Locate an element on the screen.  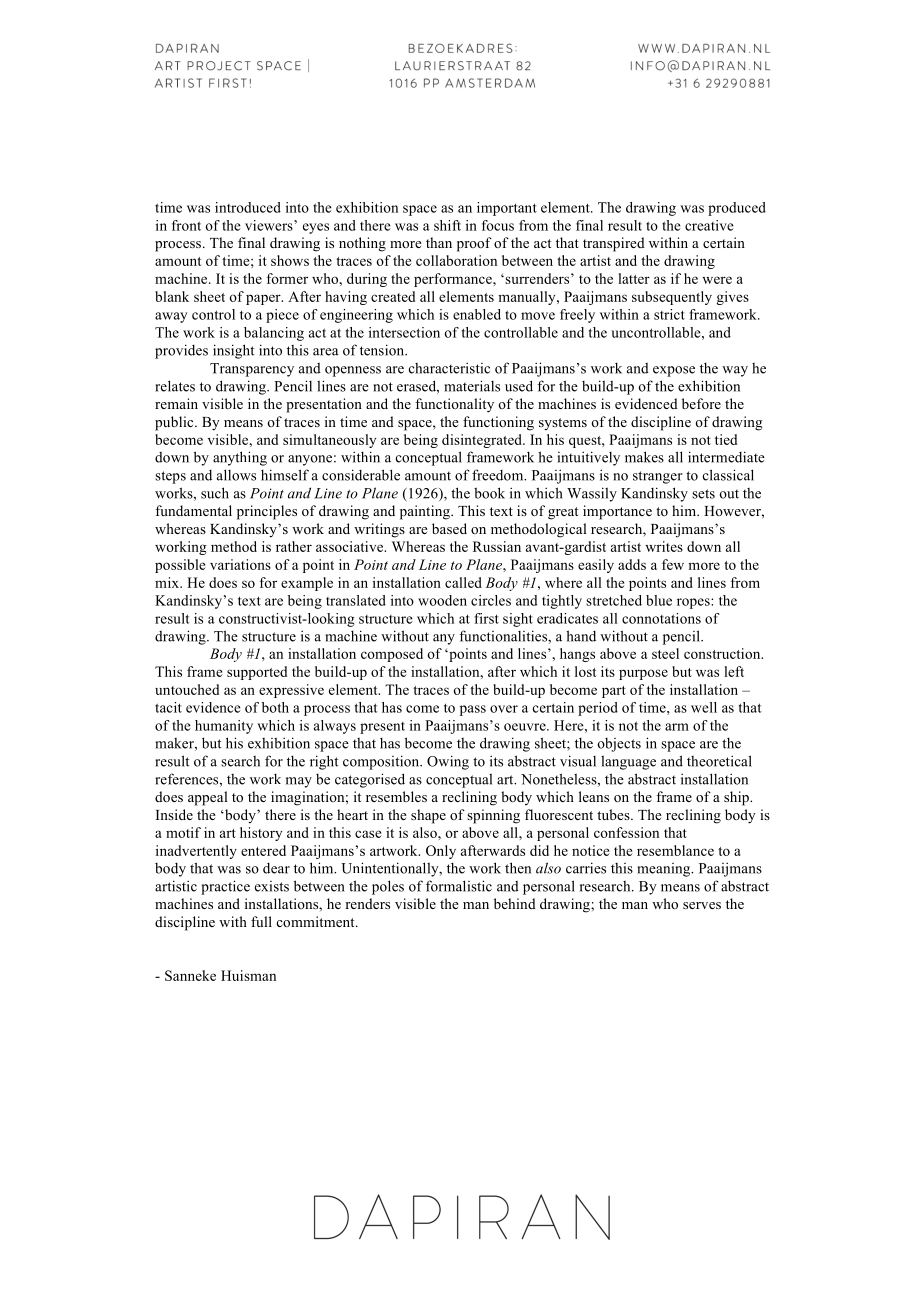
variations is located at coordinates (240, 564).
